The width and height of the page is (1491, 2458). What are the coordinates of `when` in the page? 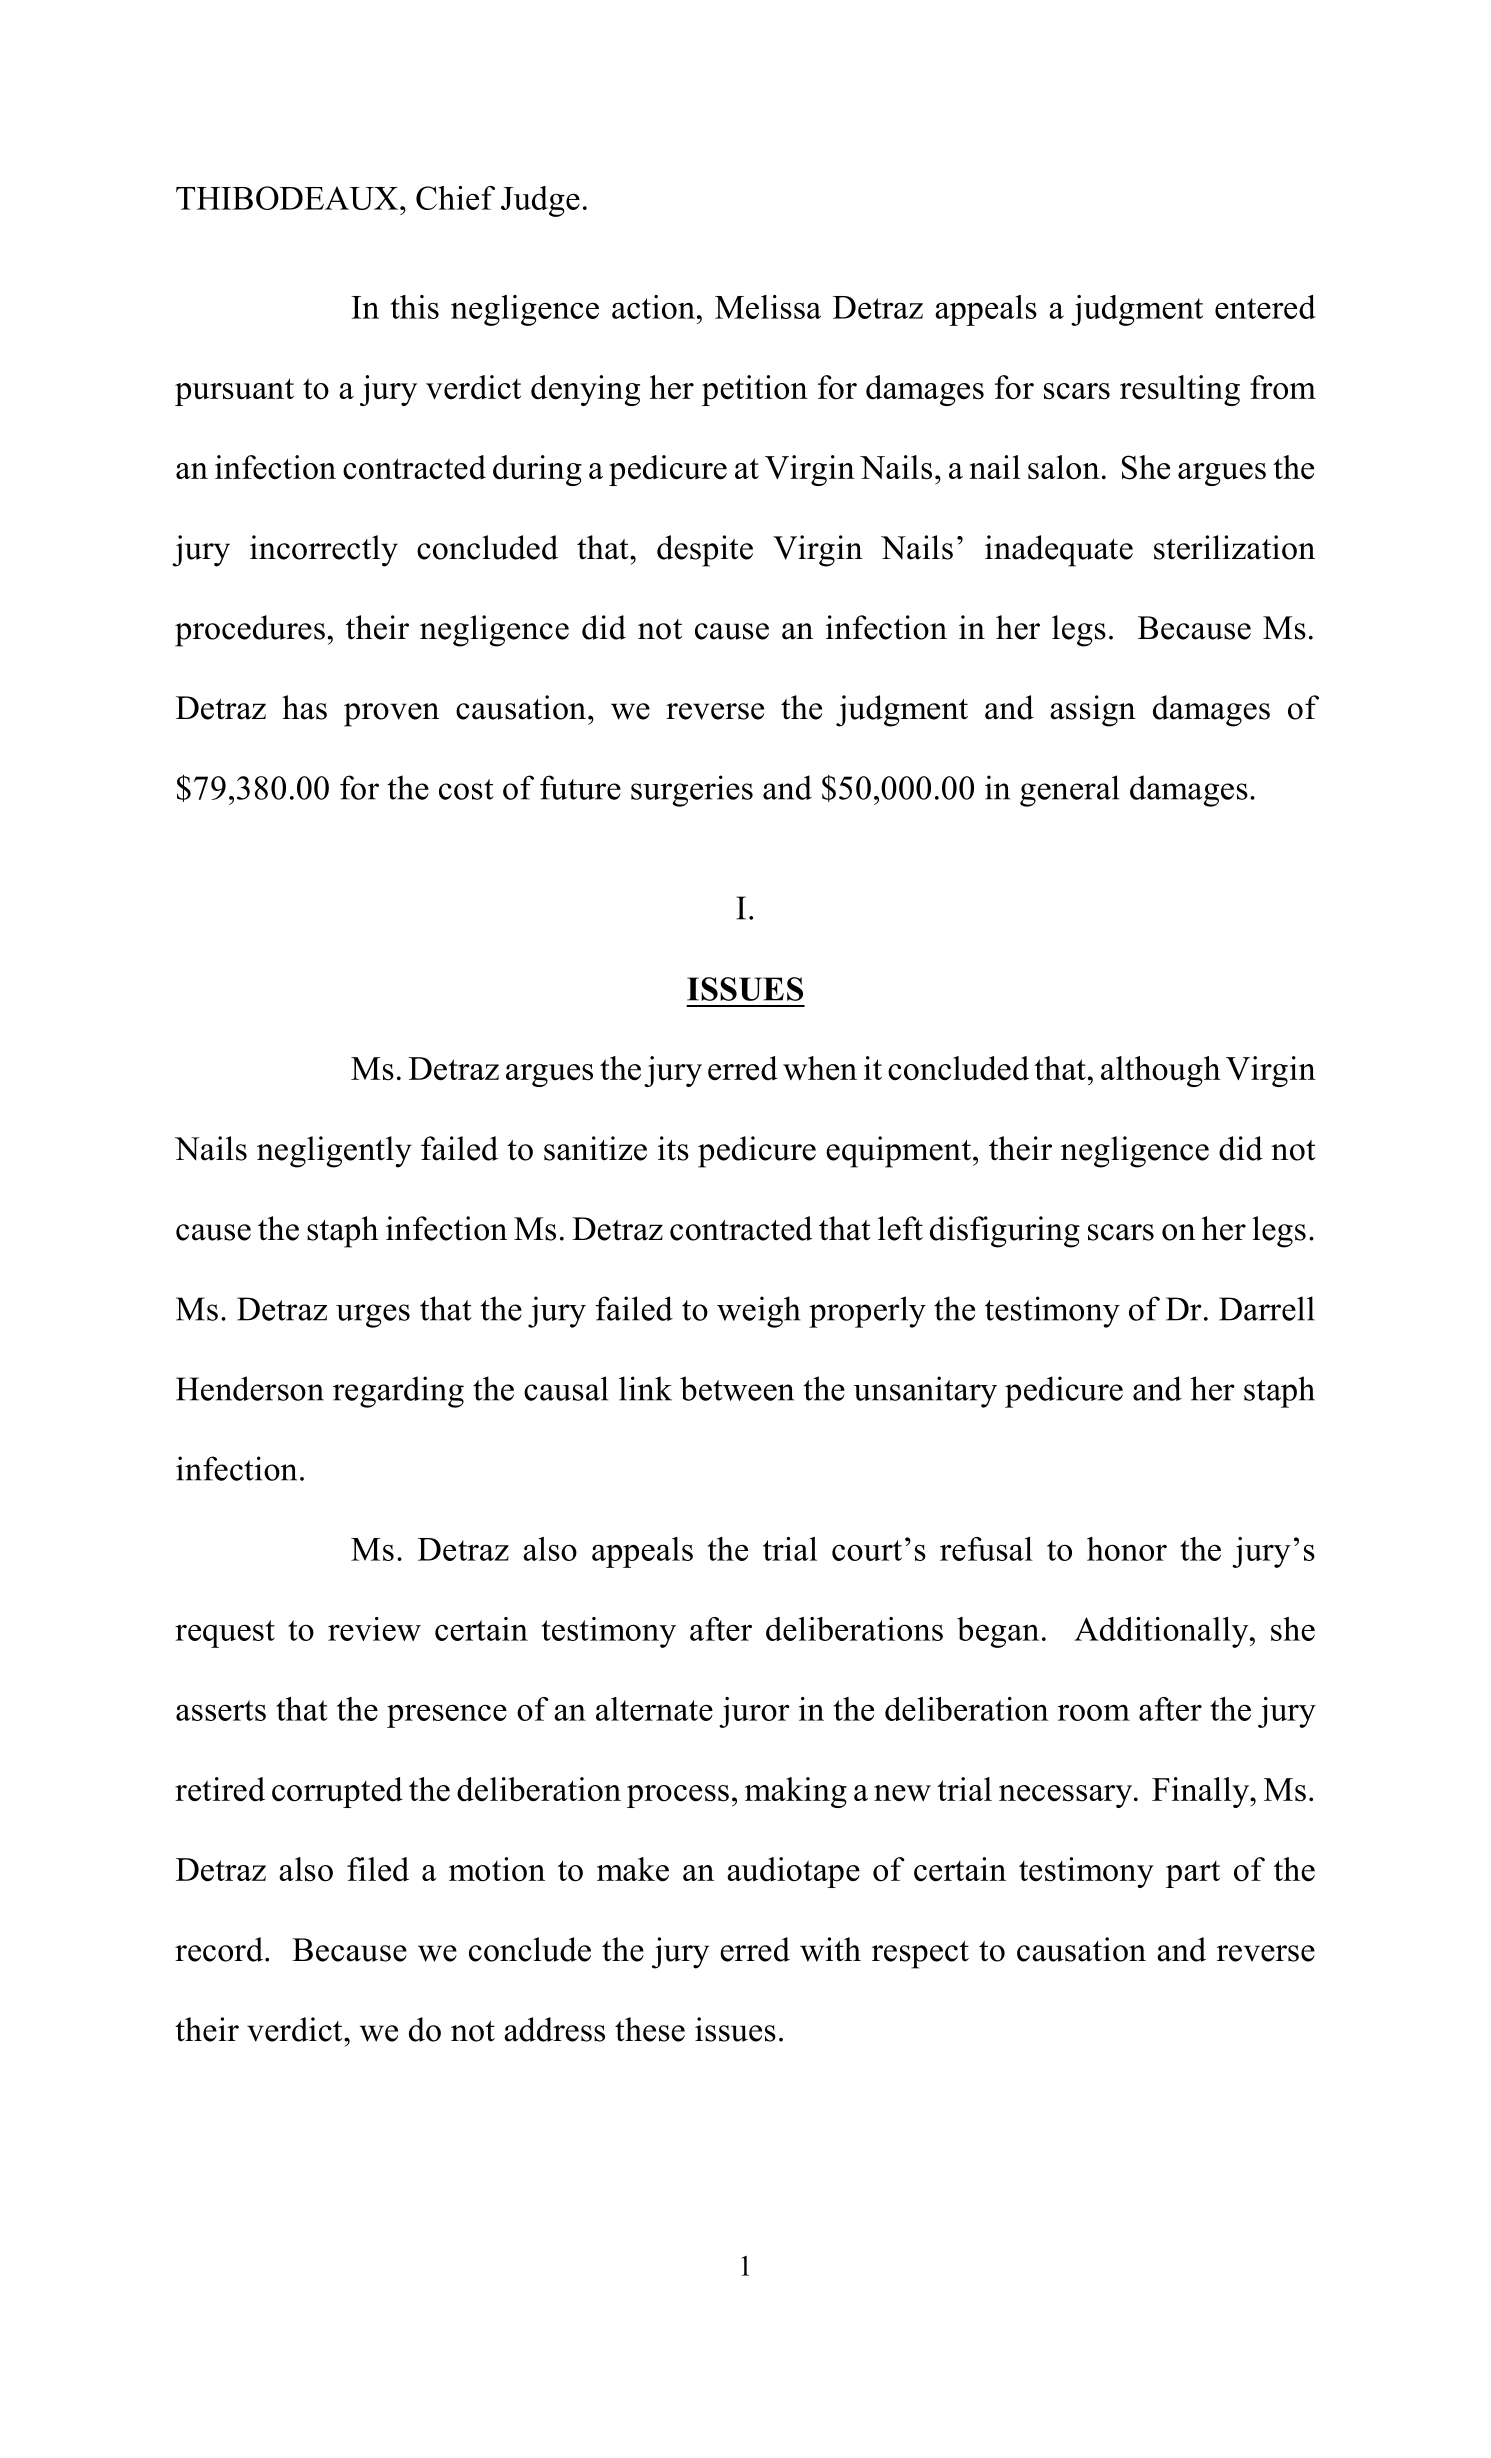 It's located at (820, 1068).
